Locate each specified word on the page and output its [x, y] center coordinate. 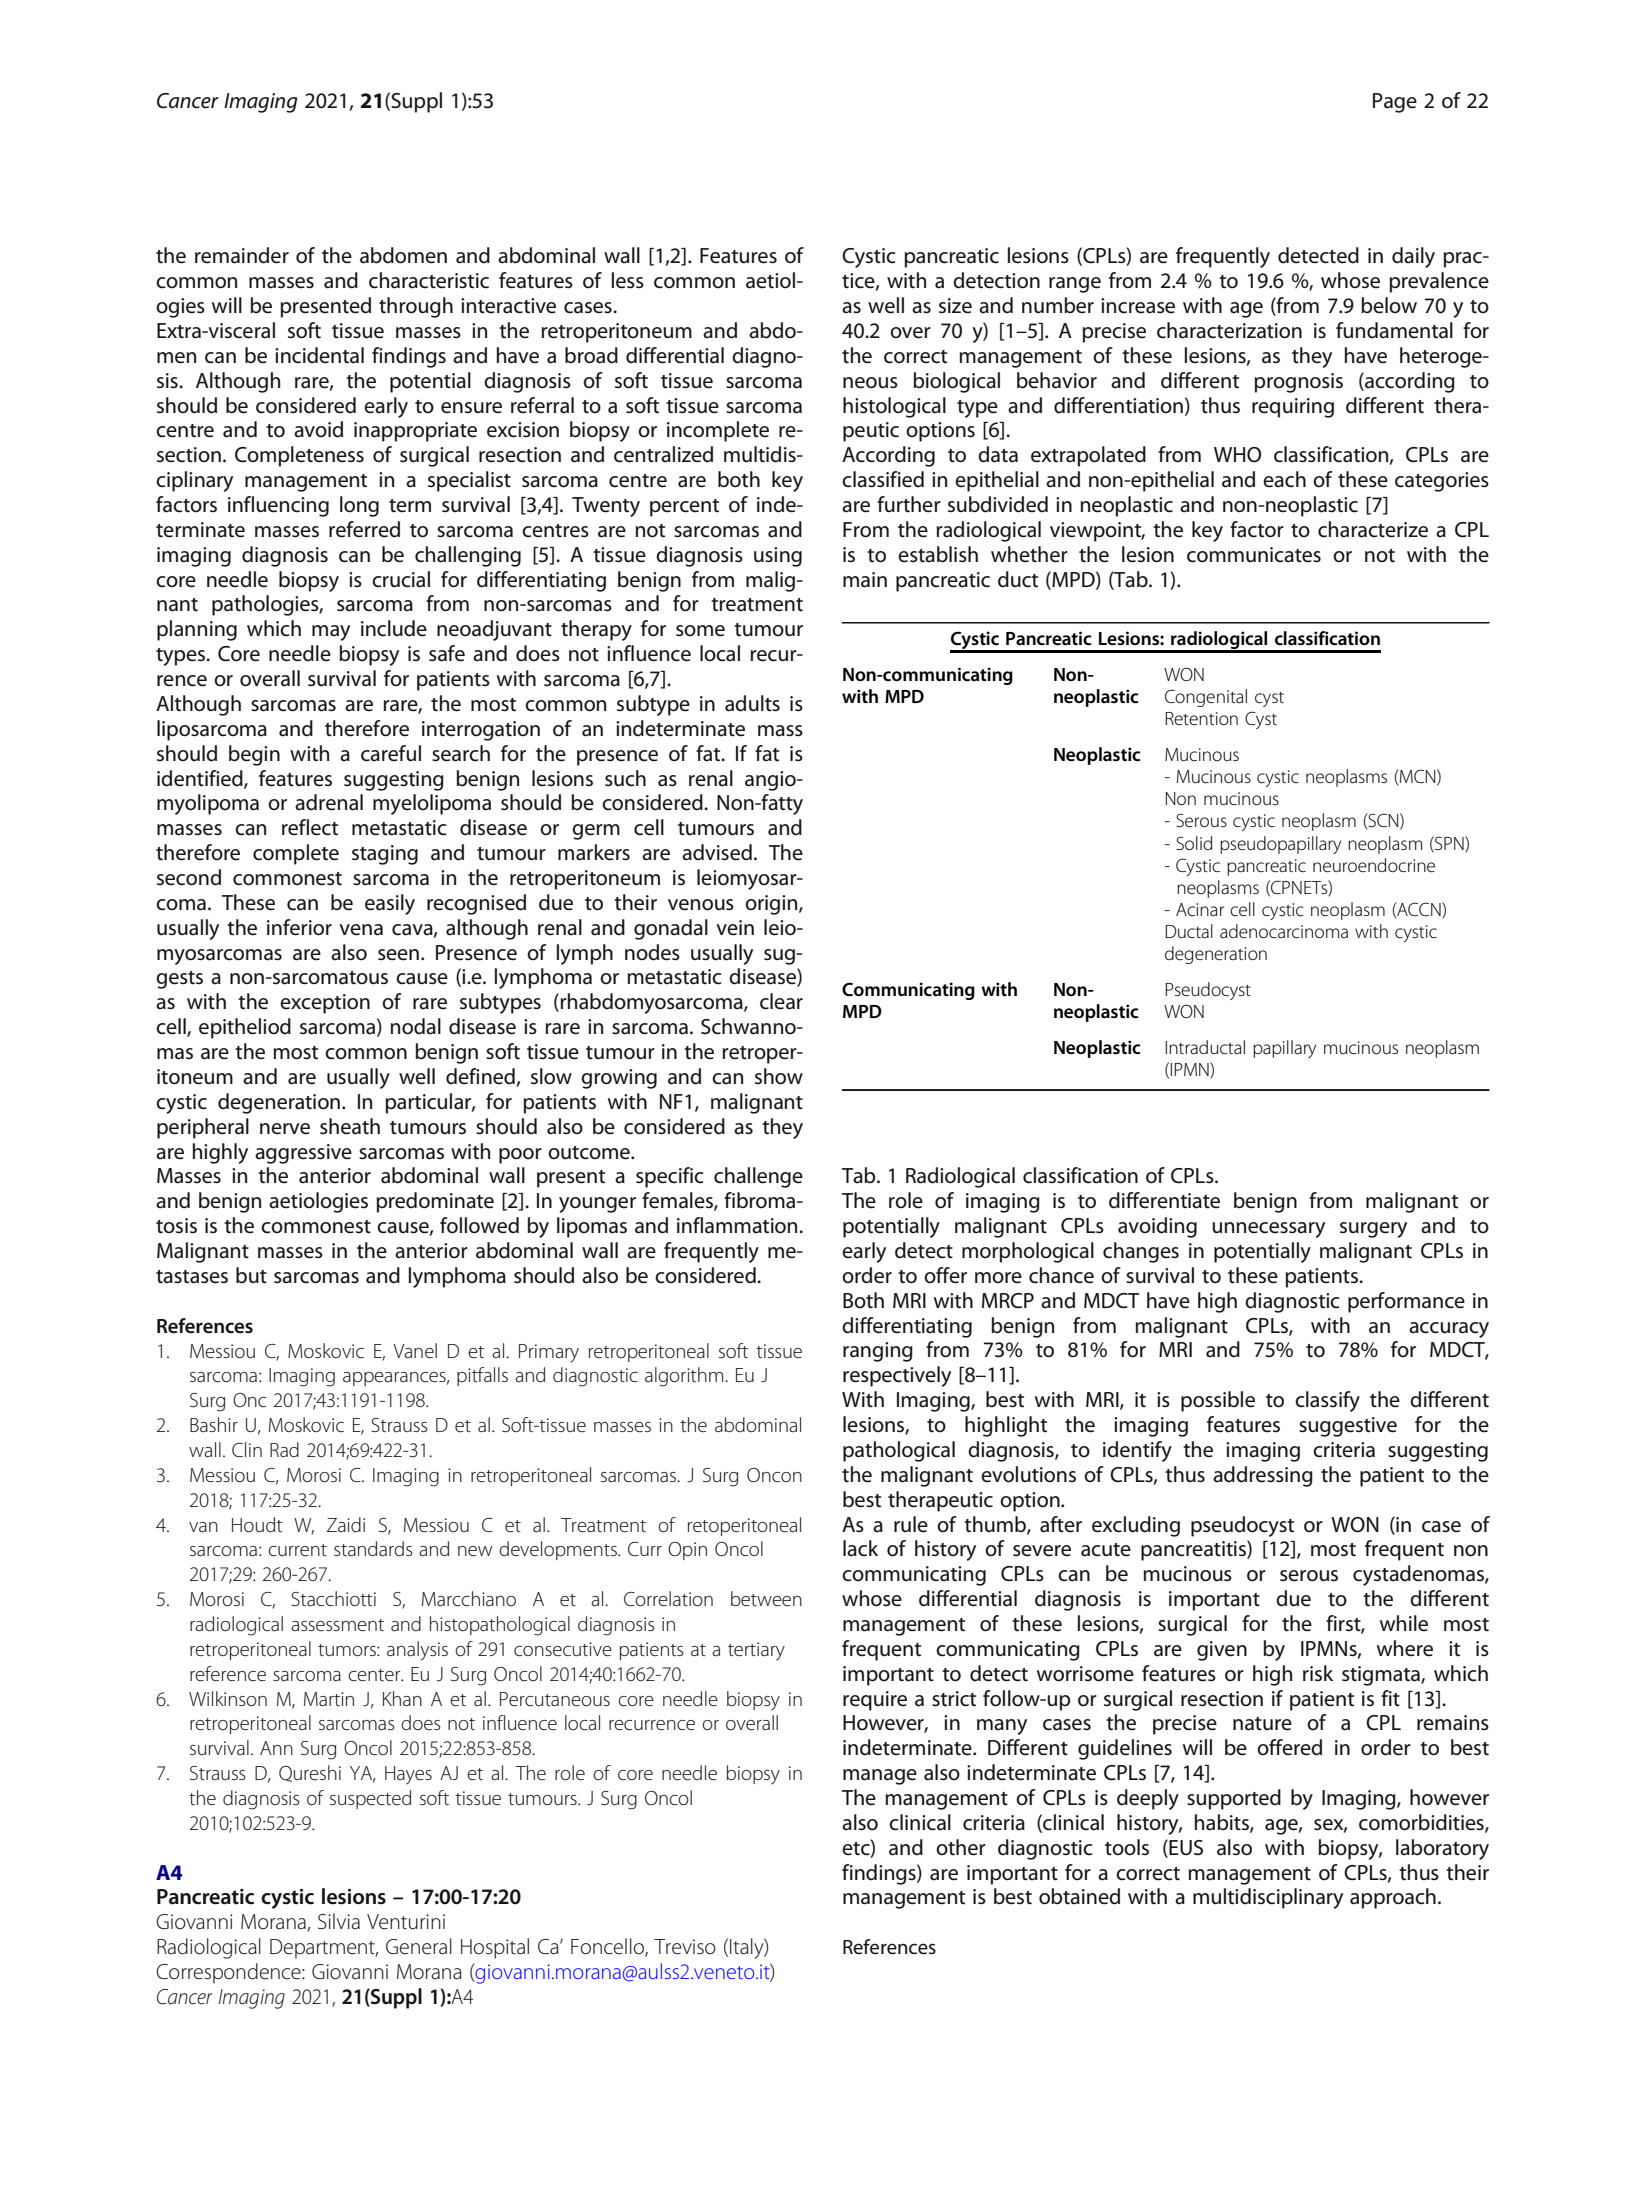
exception [325, 1004]
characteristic [429, 280]
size [955, 306]
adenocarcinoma [1284, 931]
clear [781, 1001]
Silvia [339, 1921]
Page [1395, 103]
